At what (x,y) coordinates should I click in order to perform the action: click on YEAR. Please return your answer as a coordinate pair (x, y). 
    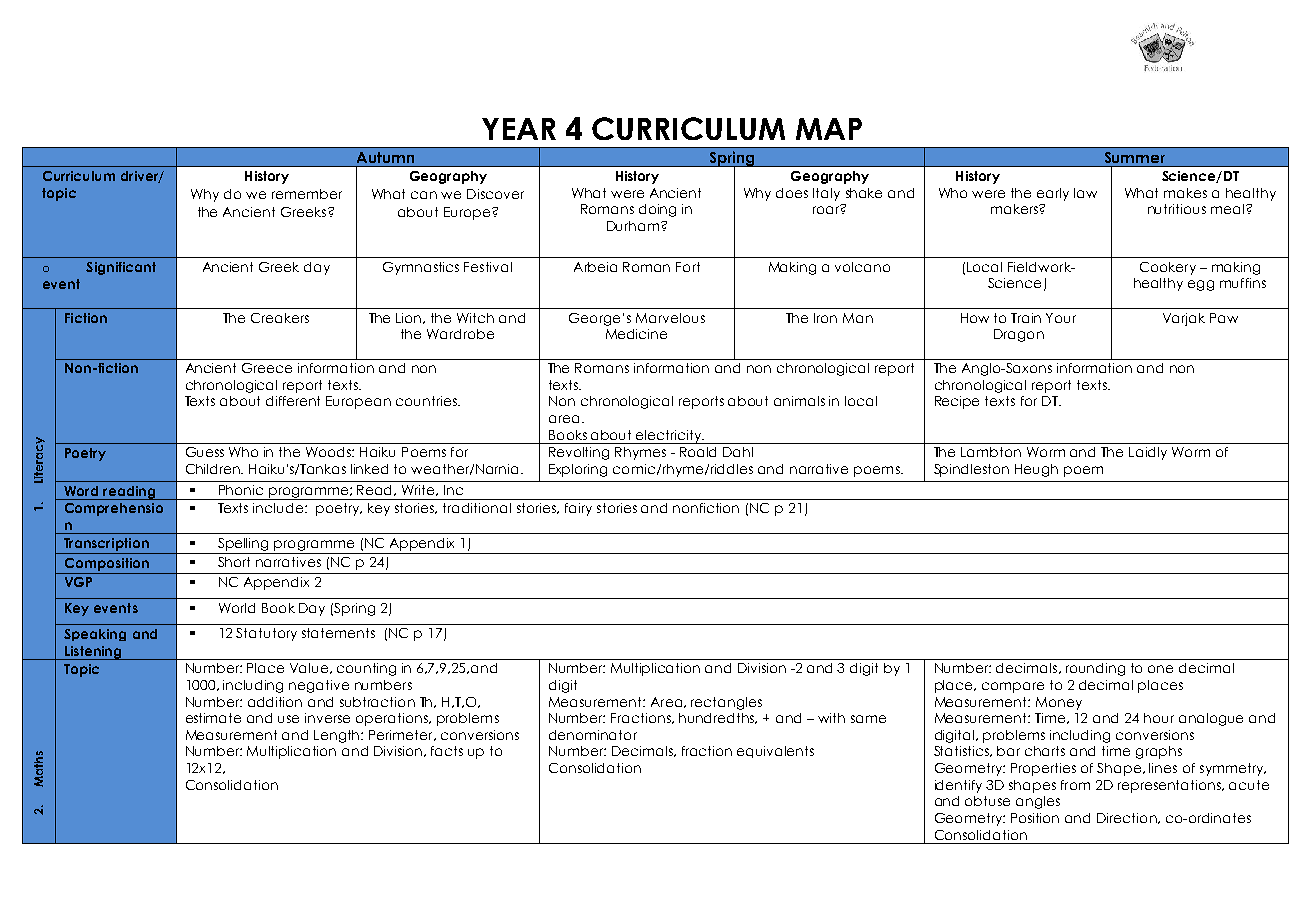
    Looking at the image, I should click on (519, 129).
